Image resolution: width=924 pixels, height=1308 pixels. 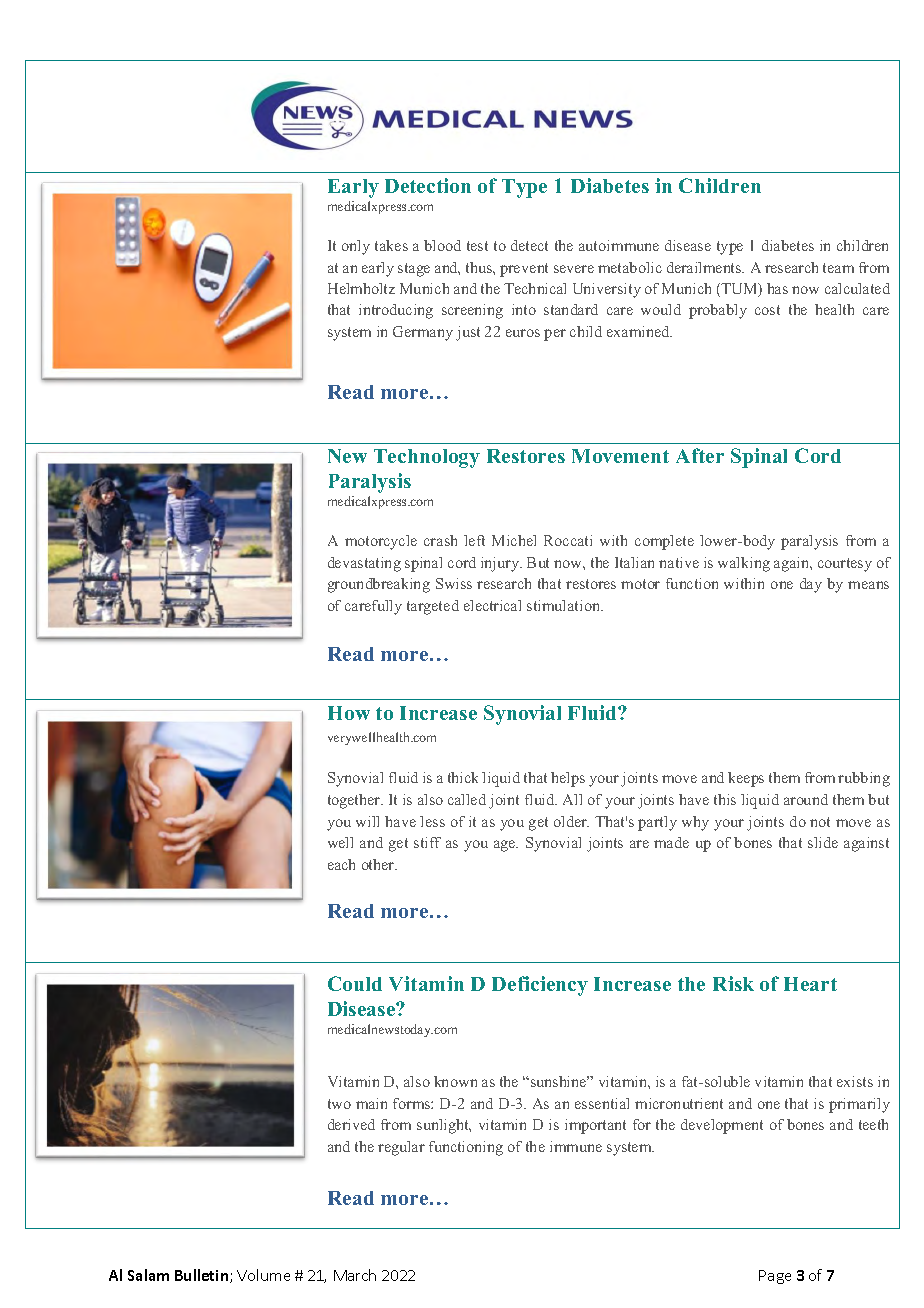 I want to click on devastating, so click(x=364, y=564).
